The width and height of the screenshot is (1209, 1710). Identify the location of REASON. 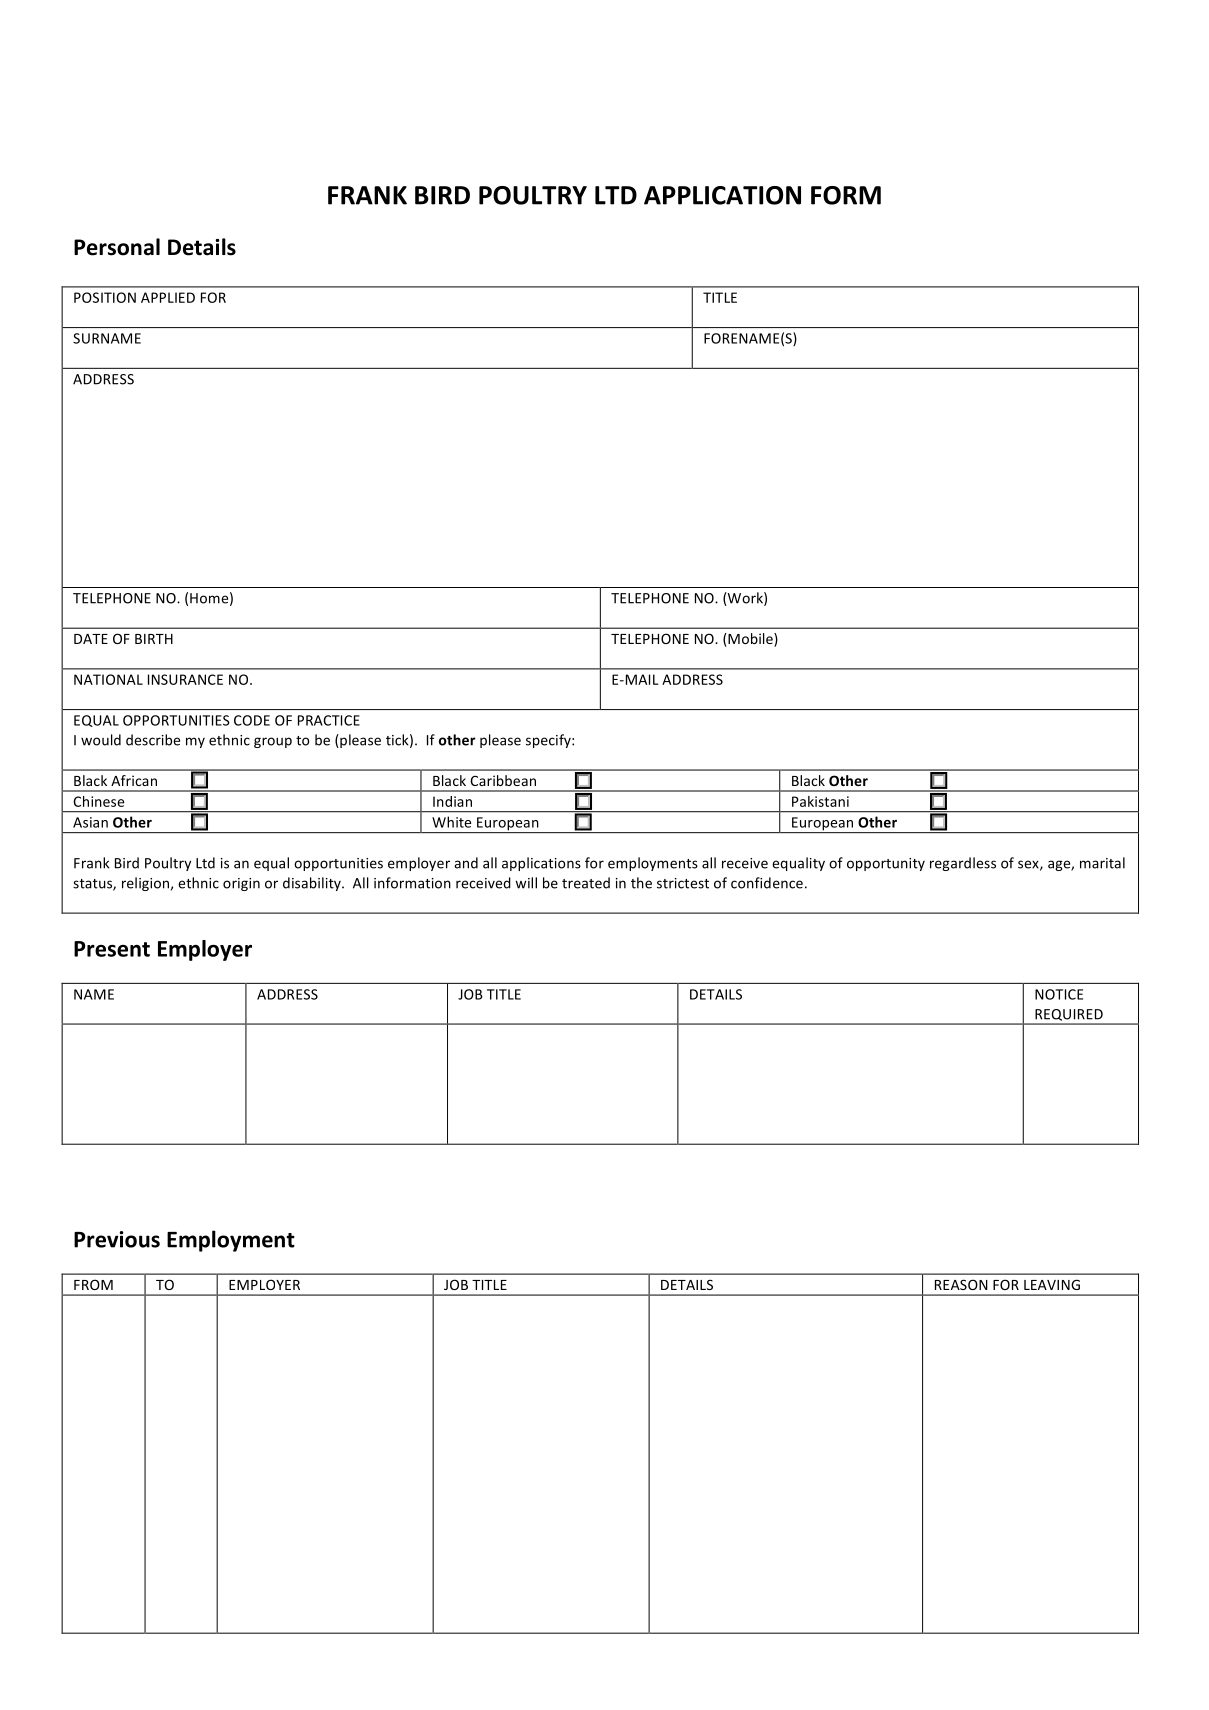
(961, 1284).
